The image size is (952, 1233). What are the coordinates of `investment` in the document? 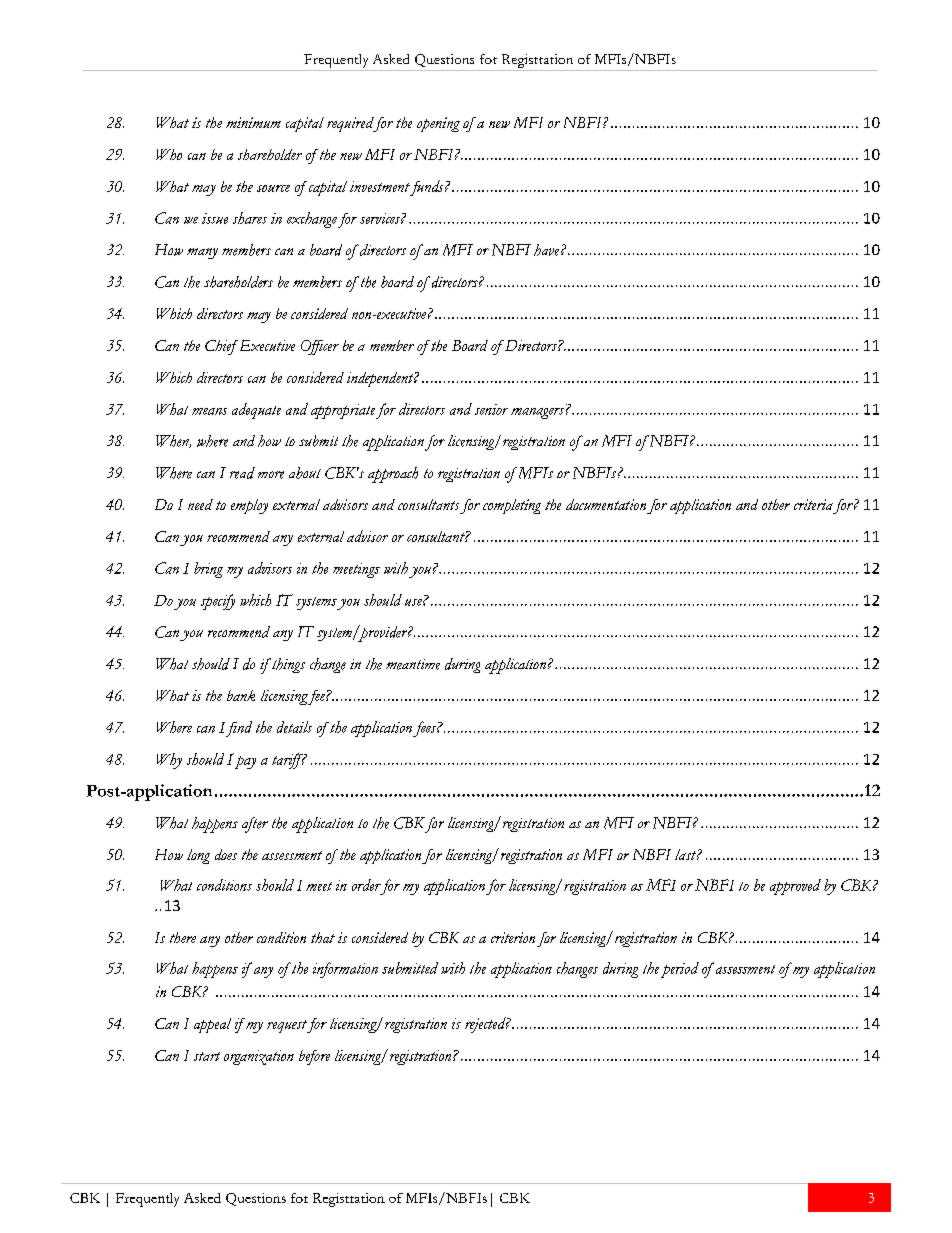 It's located at (380, 186).
